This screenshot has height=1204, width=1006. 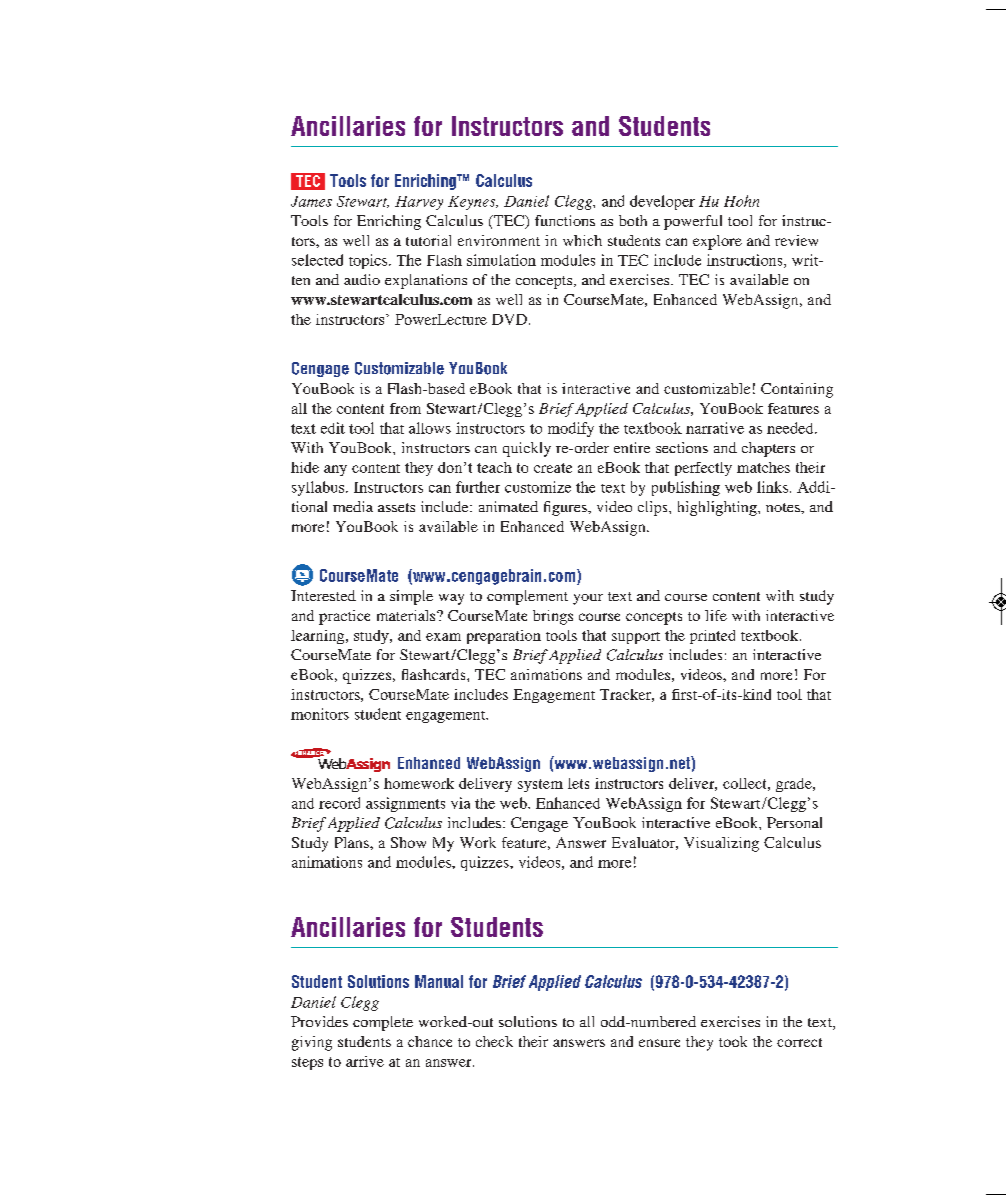 What do you see at coordinates (715, 428) in the screenshot?
I see `narrative` at bounding box center [715, 428].
